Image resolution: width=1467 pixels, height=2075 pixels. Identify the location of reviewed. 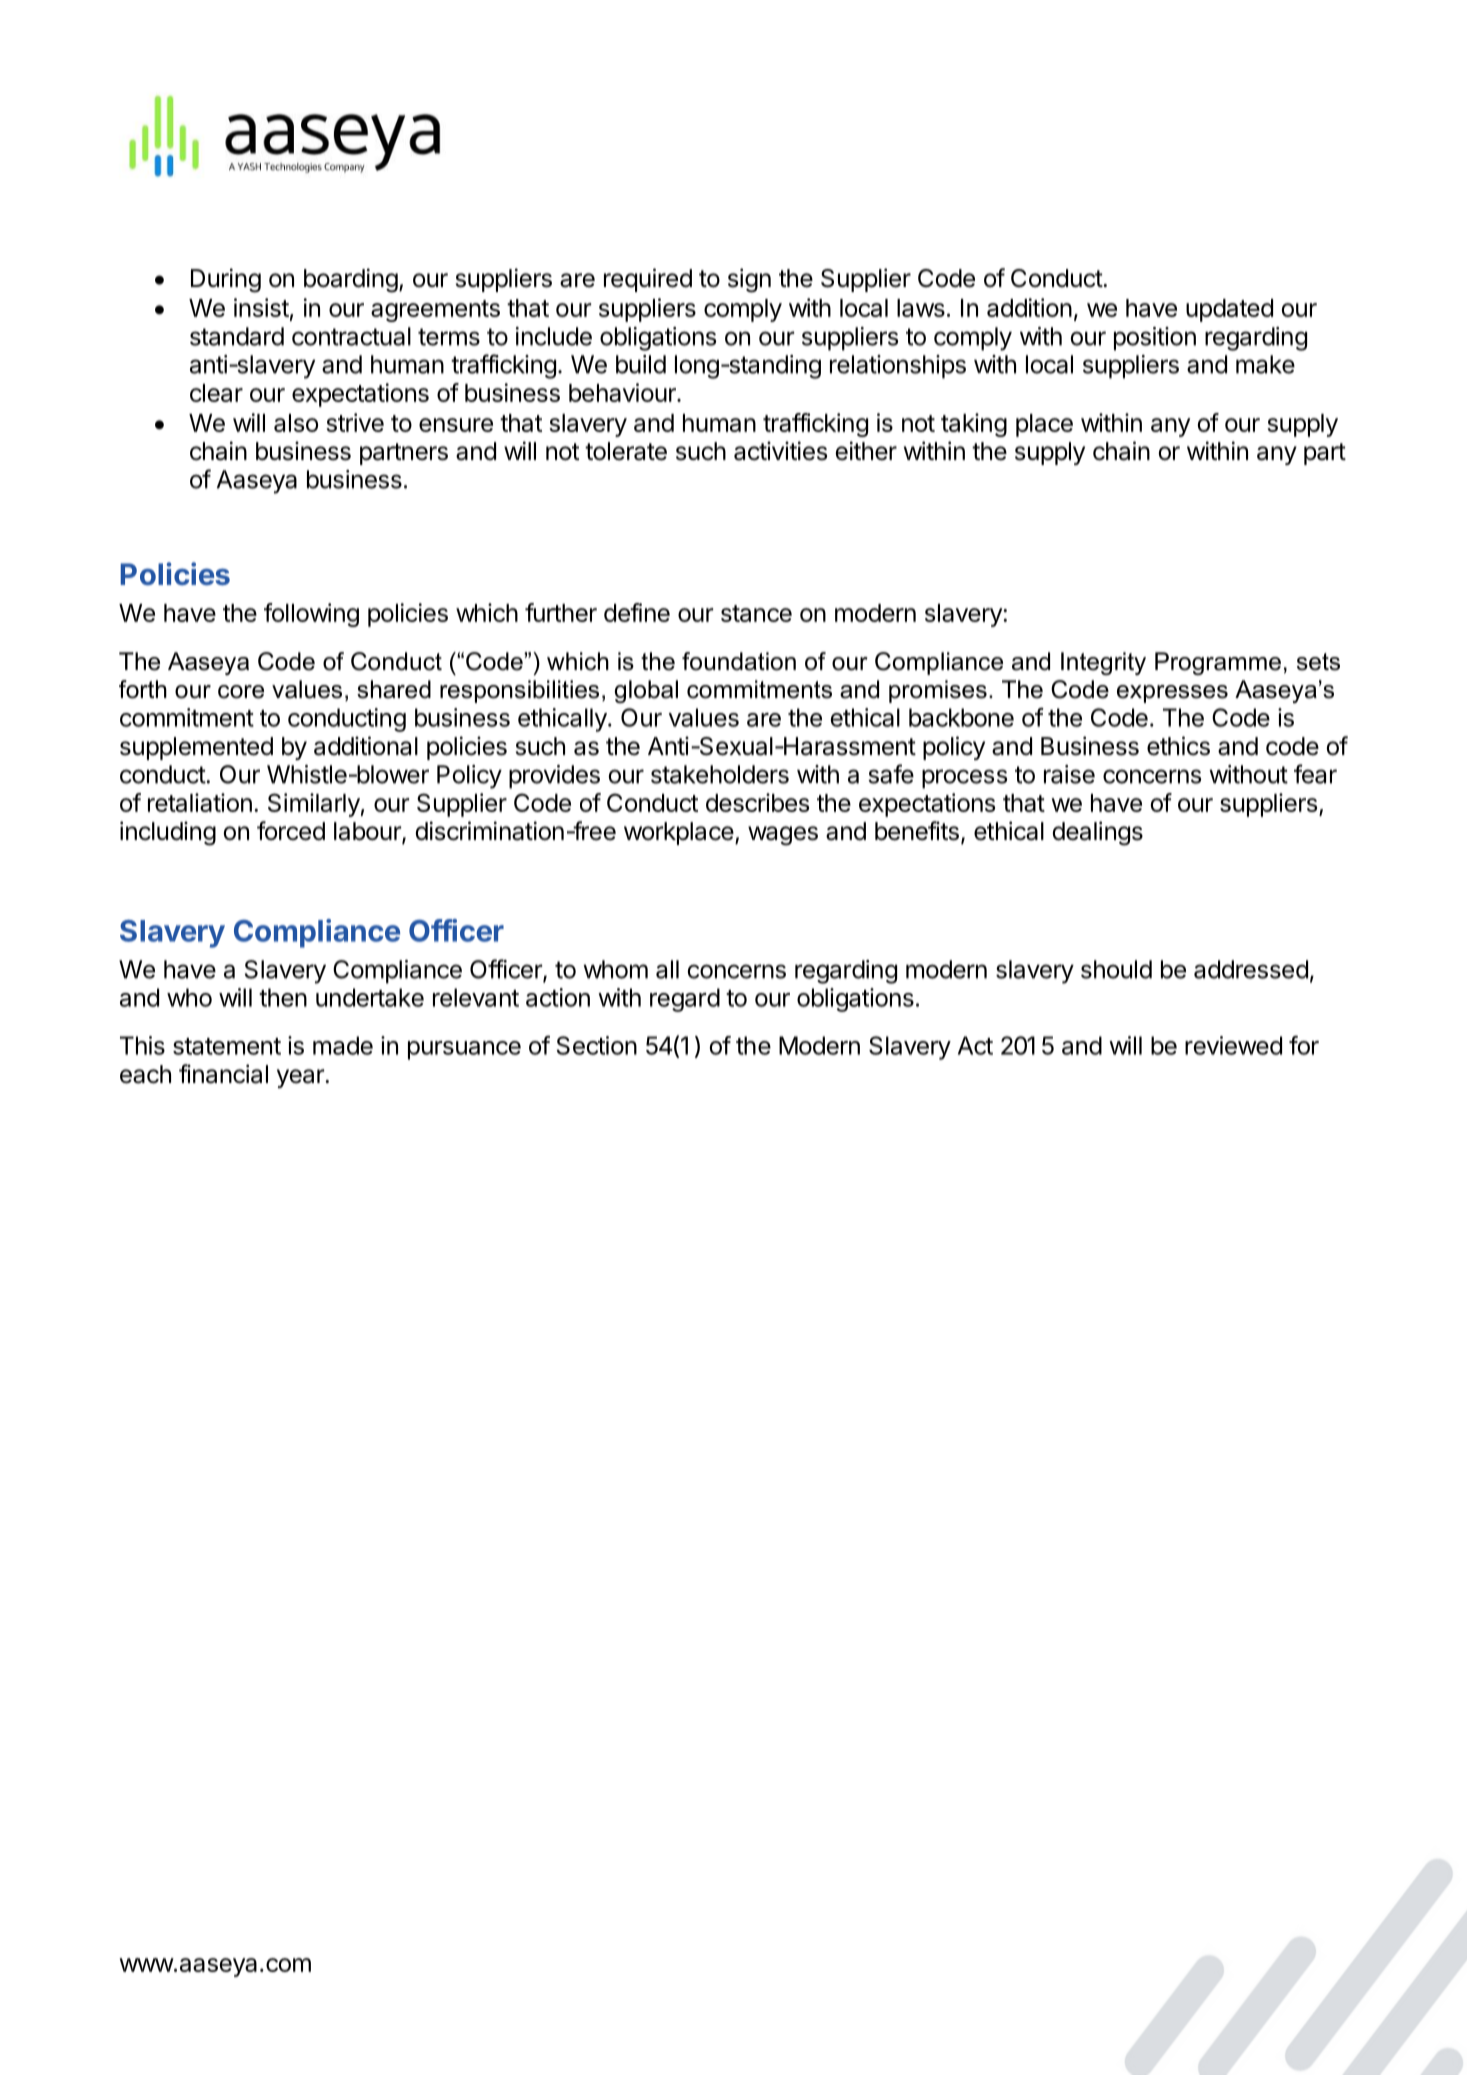
(1233, 1045).
